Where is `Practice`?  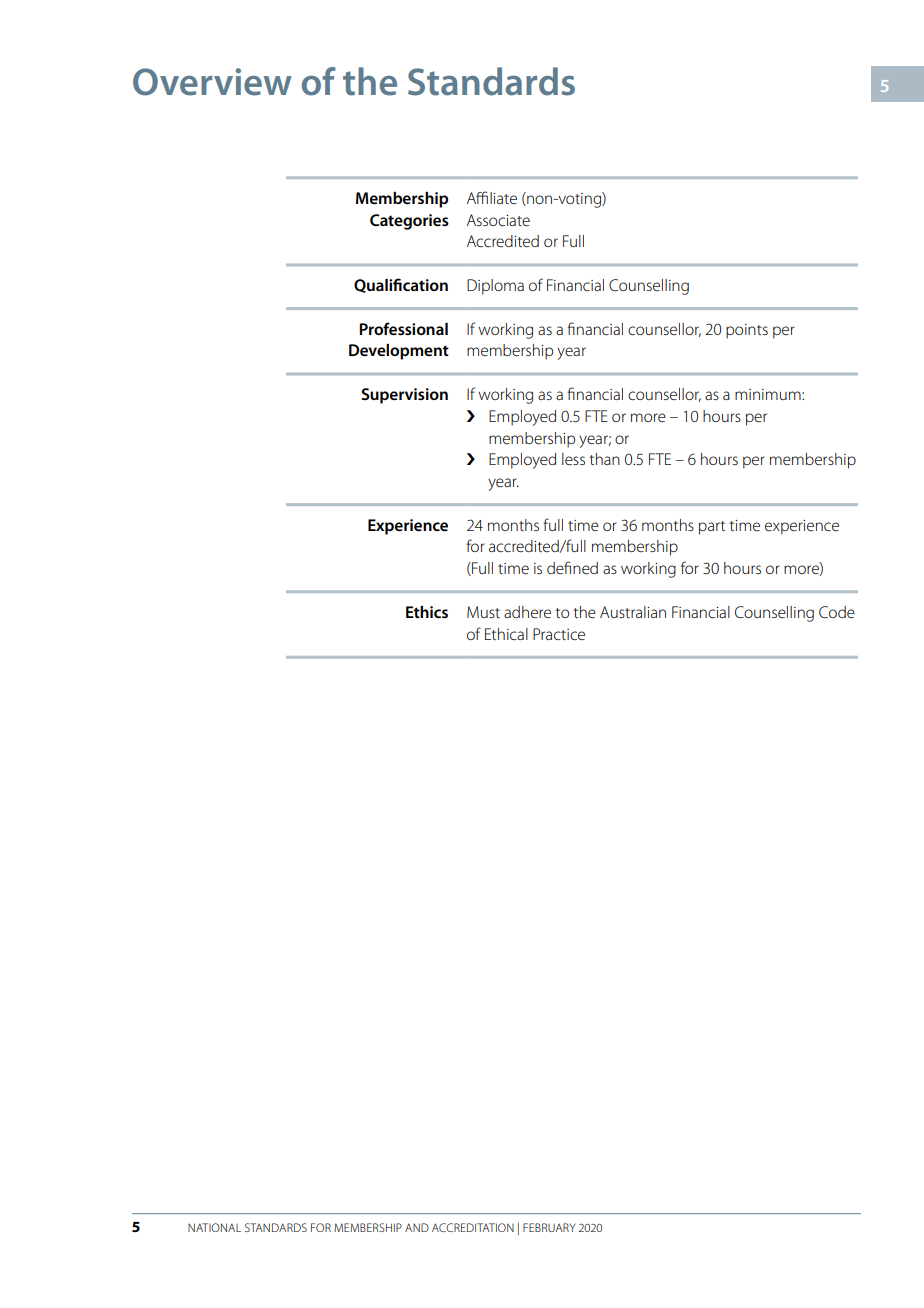
Practice is located at coordinates (559, 634).
